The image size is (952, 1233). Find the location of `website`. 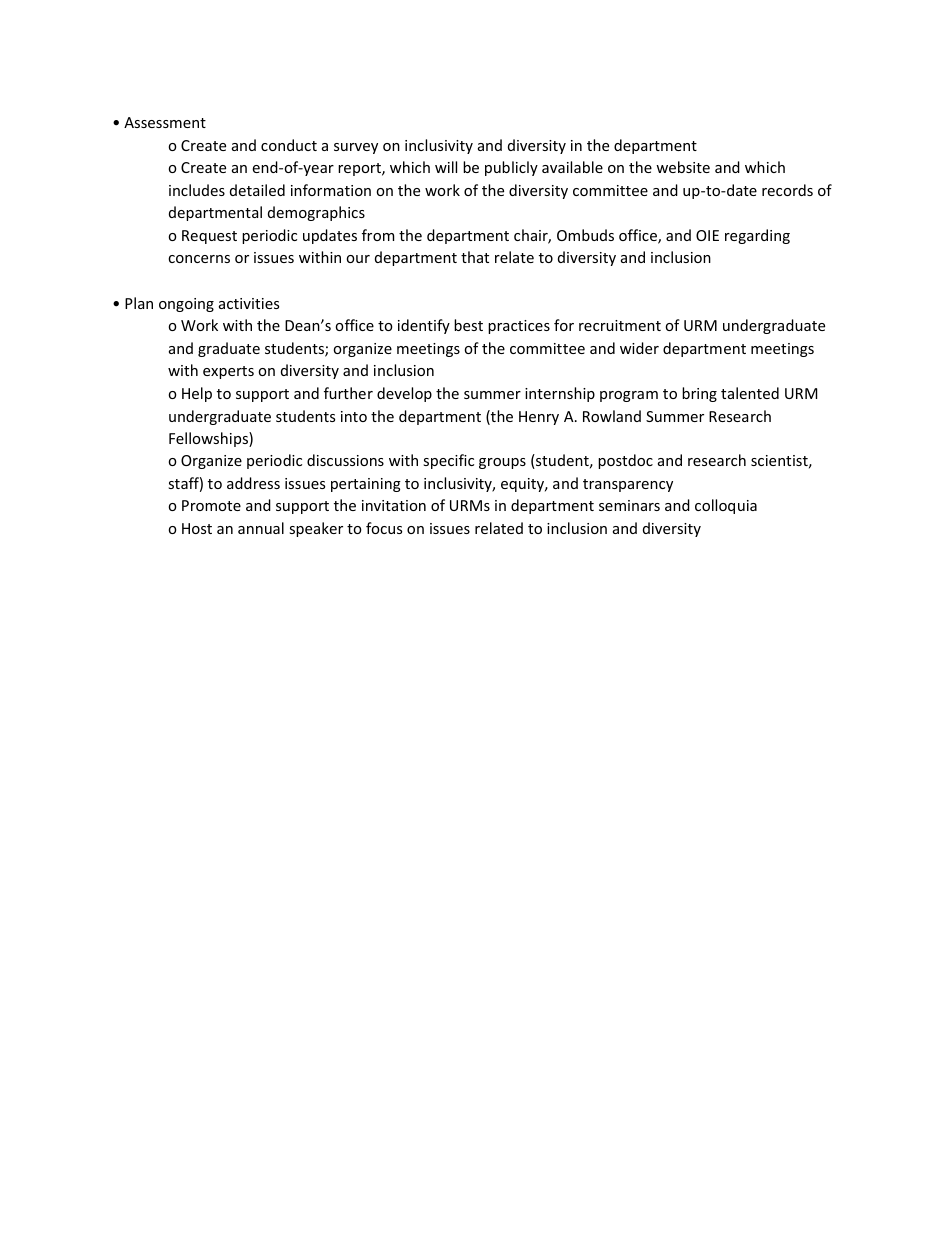

website is located at coordinates (683, 167).
